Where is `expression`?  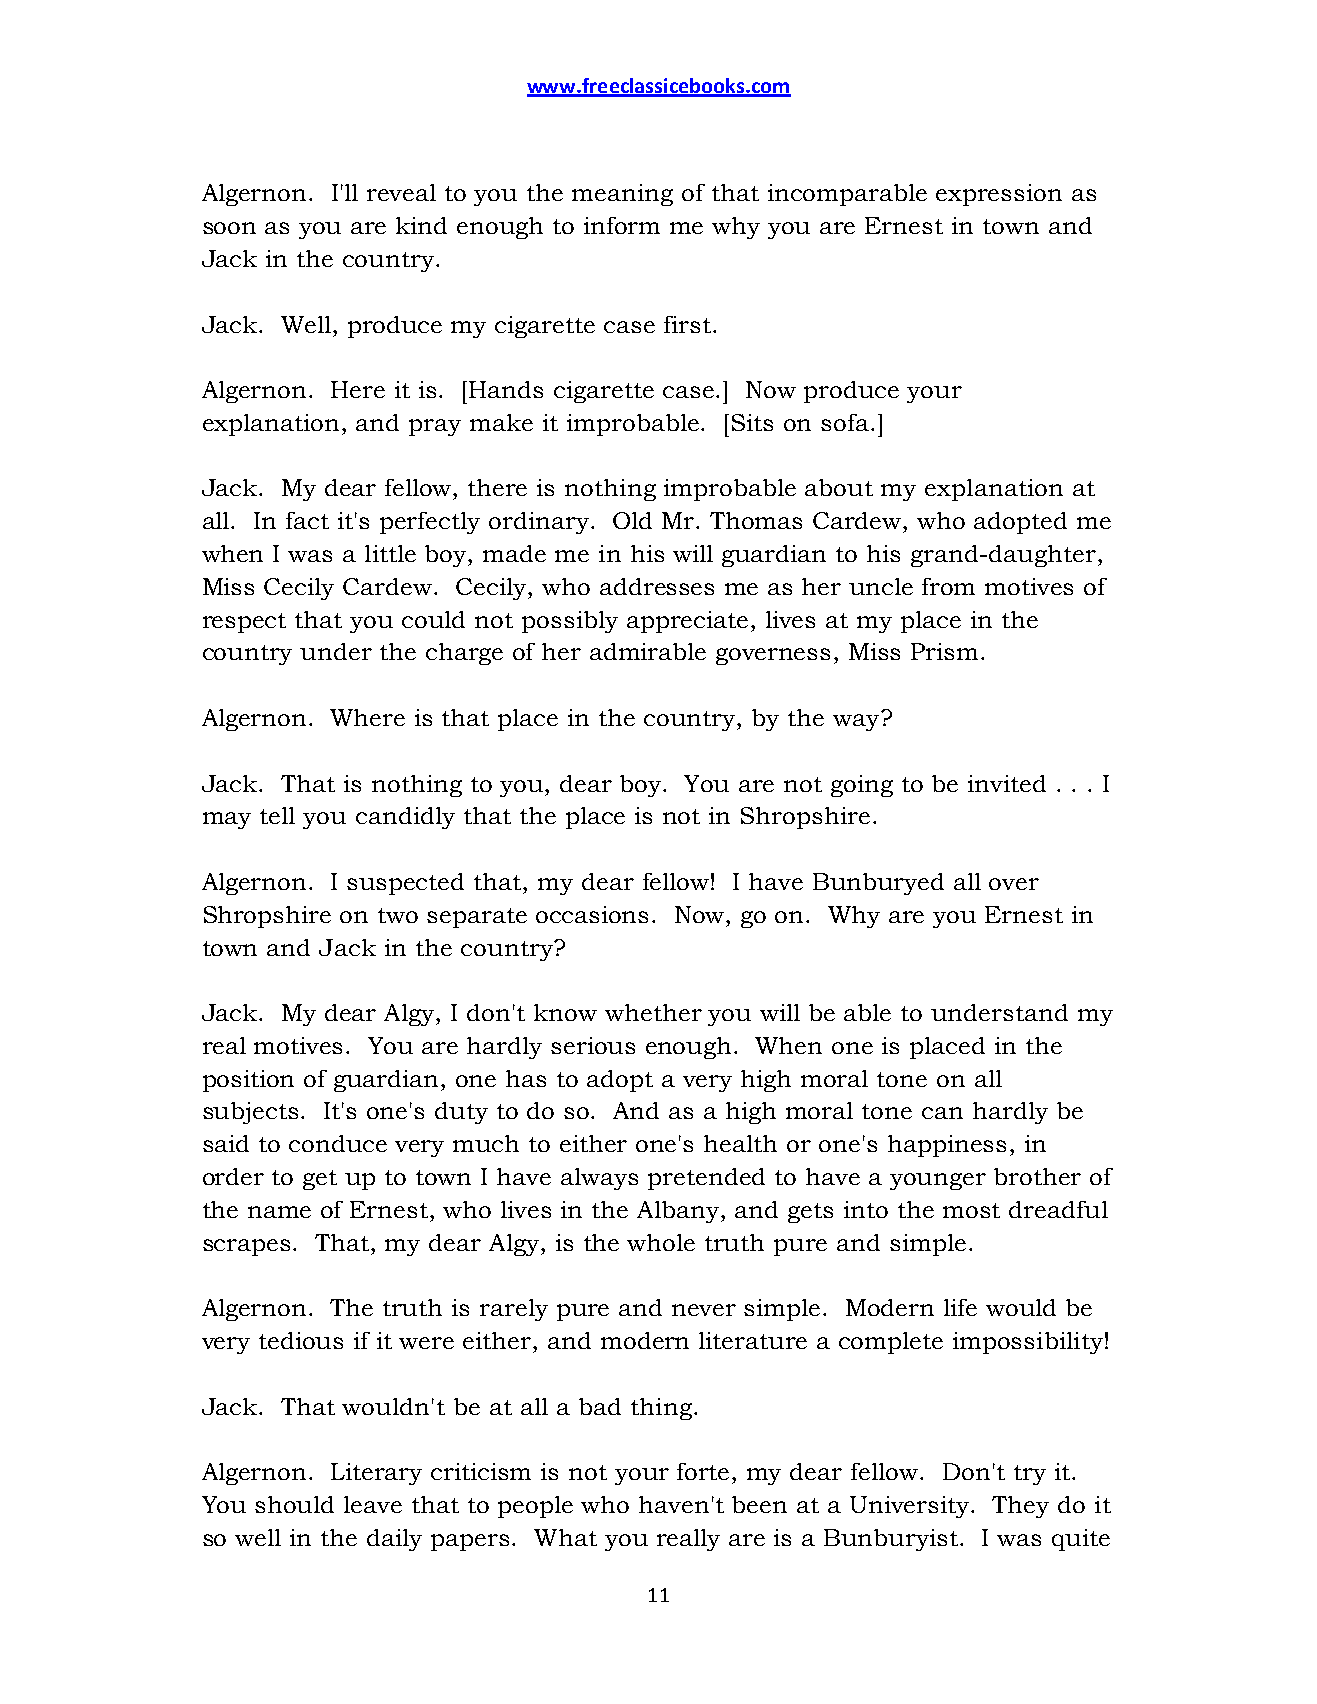 expression is located at coordinates (999, 195).
